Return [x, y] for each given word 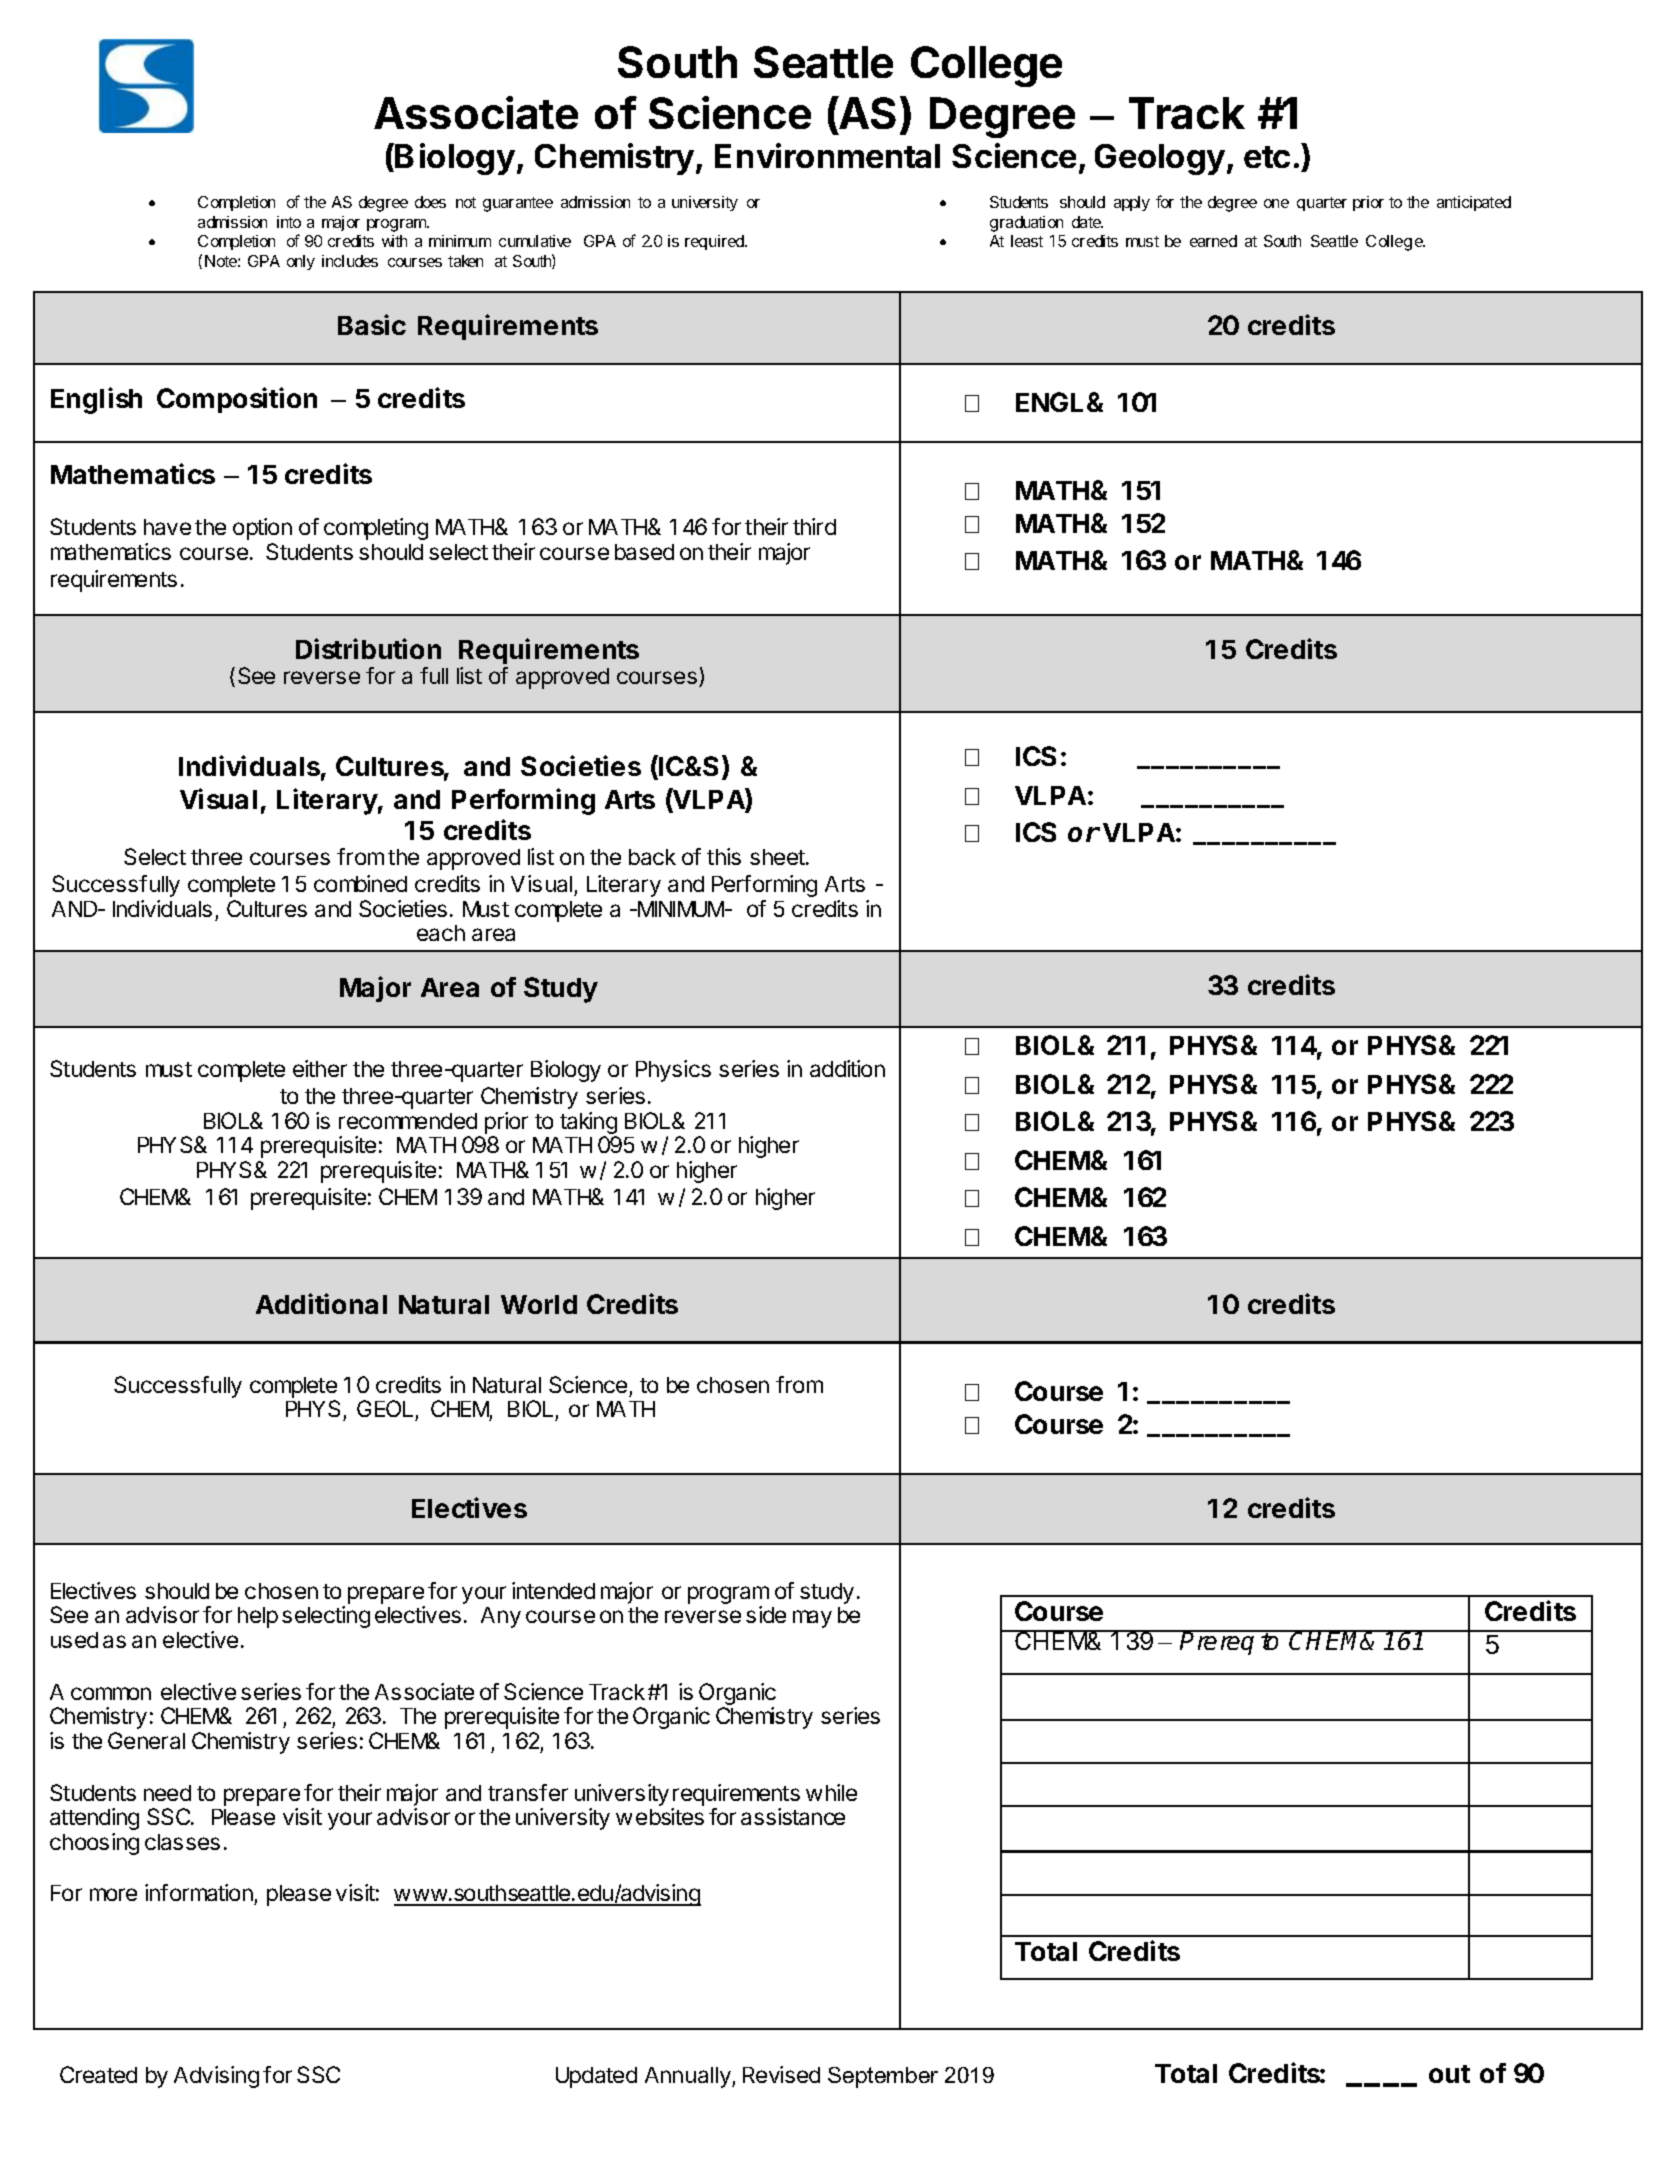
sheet [778, 857]
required [716, 242]
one [1276, 203]
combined [360, 883]
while [831, 1792]
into [289, 222]
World [539, 1304]
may [812, 1619]
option [262, 529]
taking [588, 1124]
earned [1213, 241]
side [766, 1614]
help [258, 1617]
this [724, 856]
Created [98, 2074]
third [814, 526]
